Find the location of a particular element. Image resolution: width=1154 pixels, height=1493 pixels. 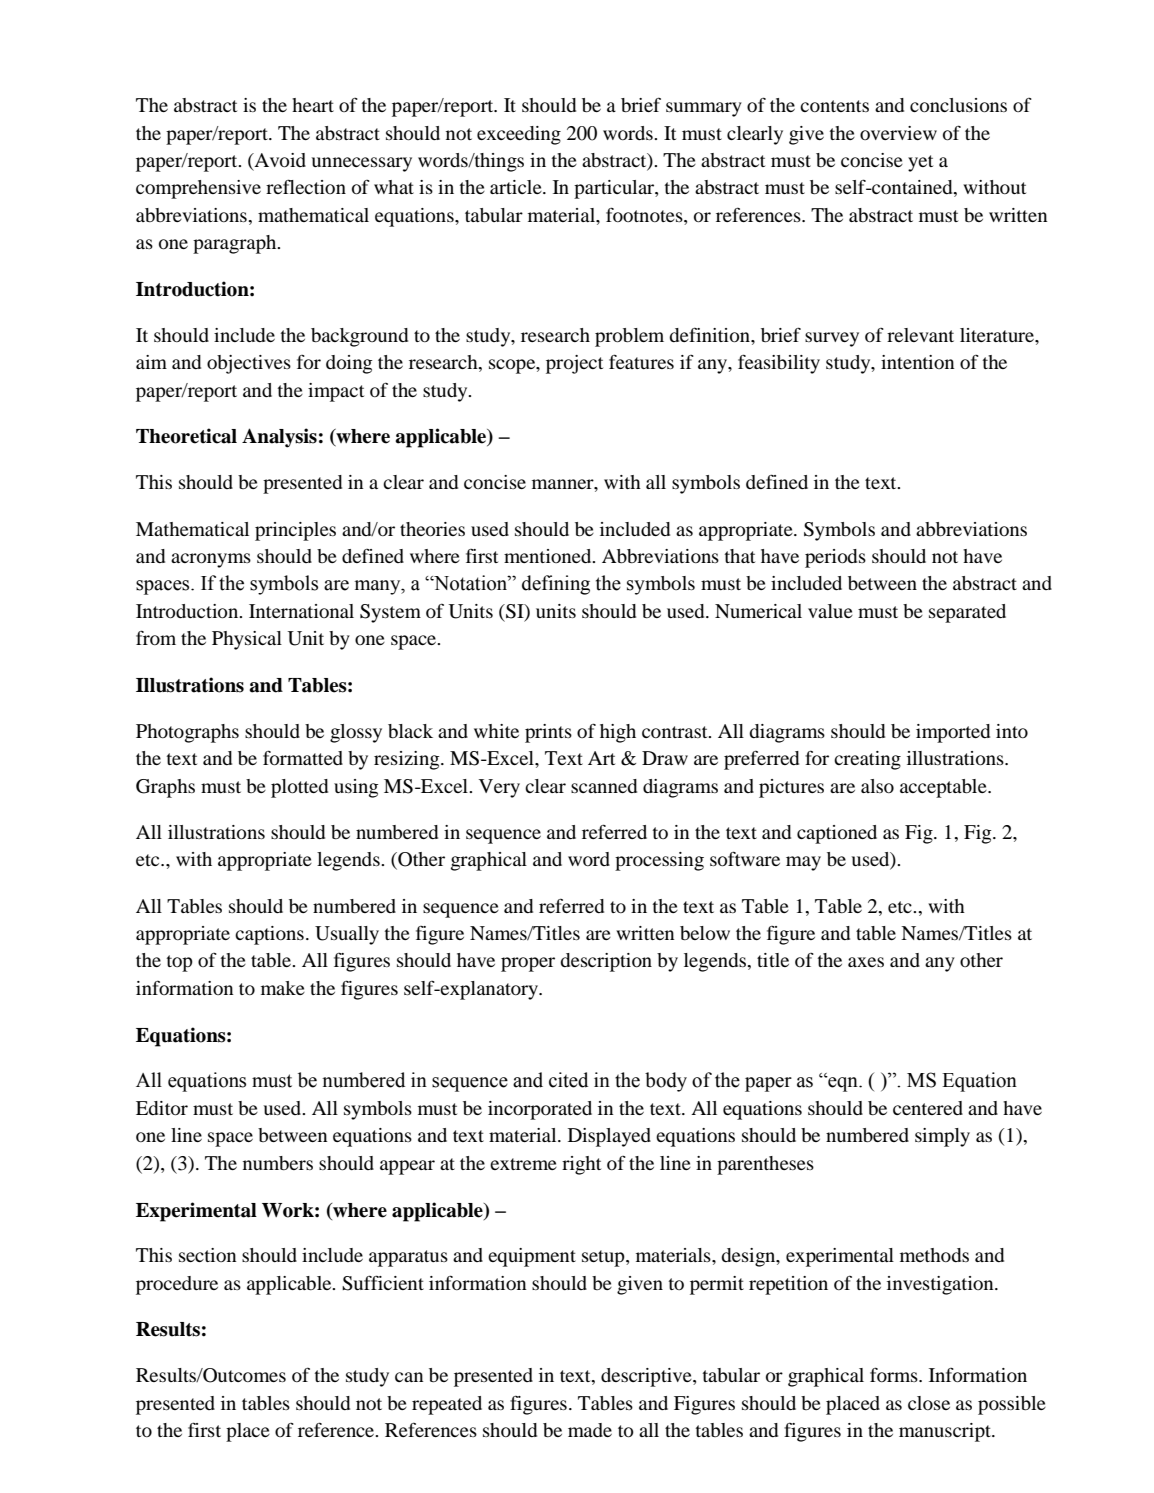

procedure is located at coordinates (177, 1285).
